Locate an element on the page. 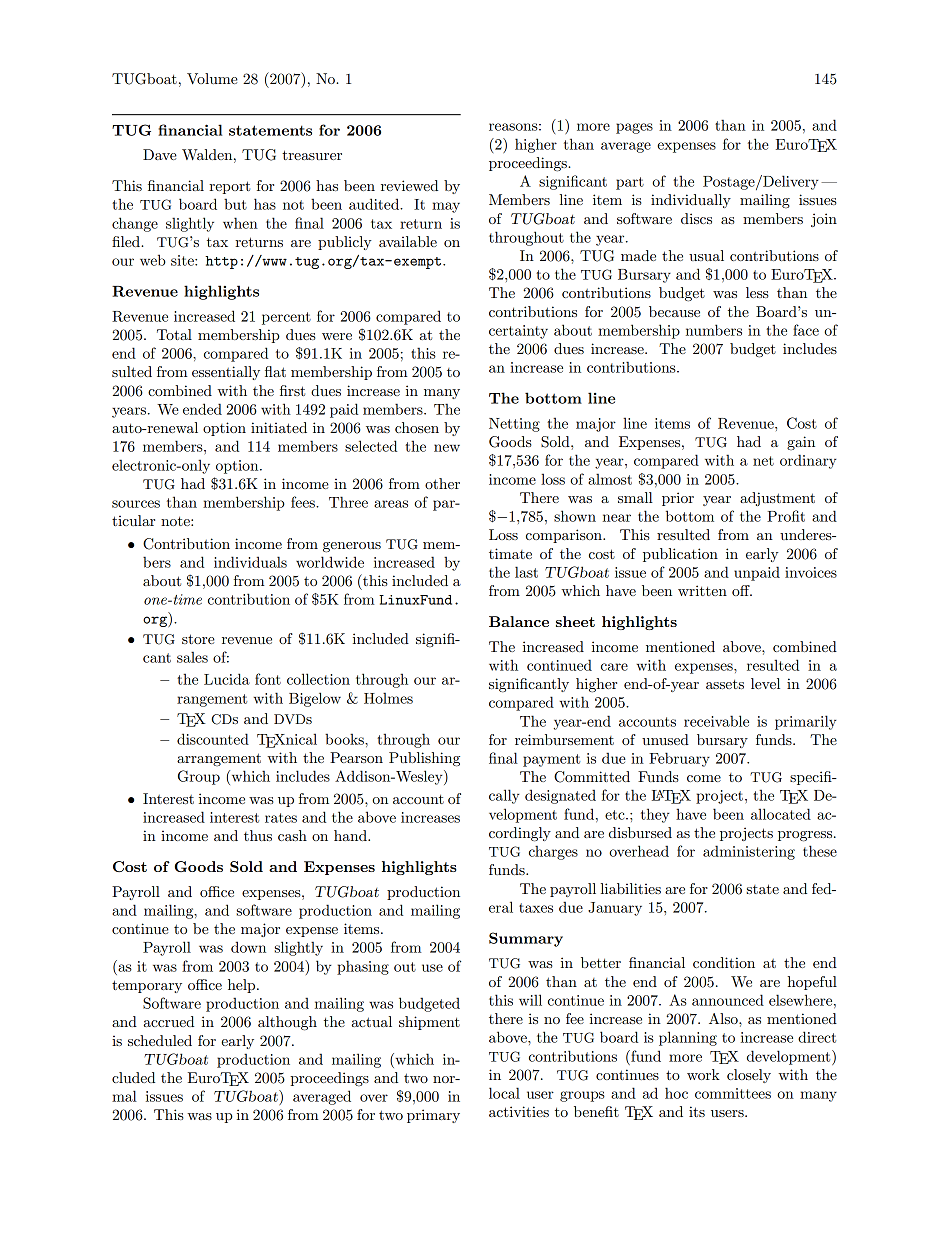 The image size is (952, 1233). pages is located at coordinates (634, 128).
